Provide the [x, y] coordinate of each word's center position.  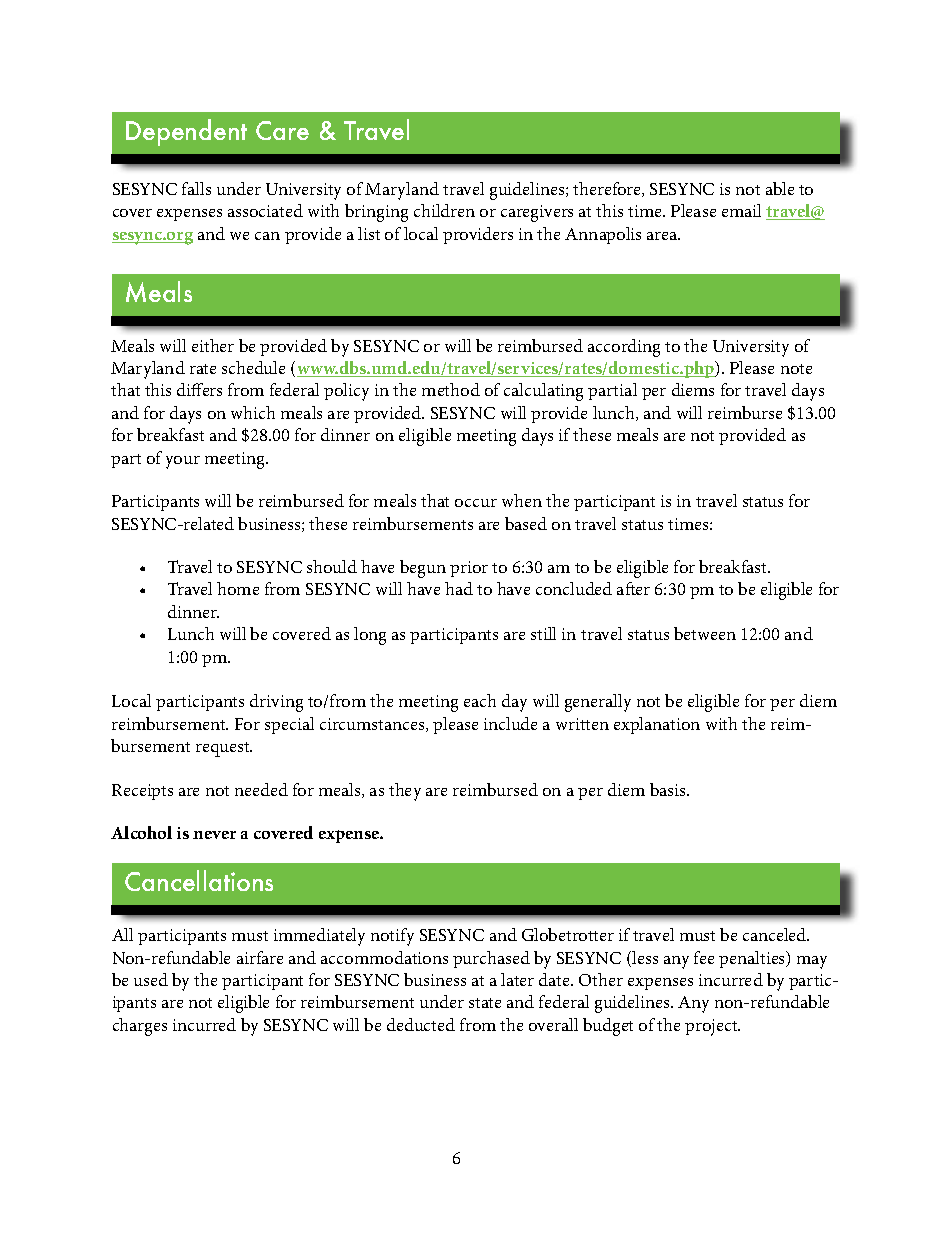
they [405, 792]
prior [469, 569]
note [796, 369]
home [238, 588]
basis [669, 789]
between [705, 633]
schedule [253, 367]
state [485, 1003]
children [444, 210]
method [451, 389]
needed [261, 789]
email [741, 210]
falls [196, 188]
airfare [260, 957]
